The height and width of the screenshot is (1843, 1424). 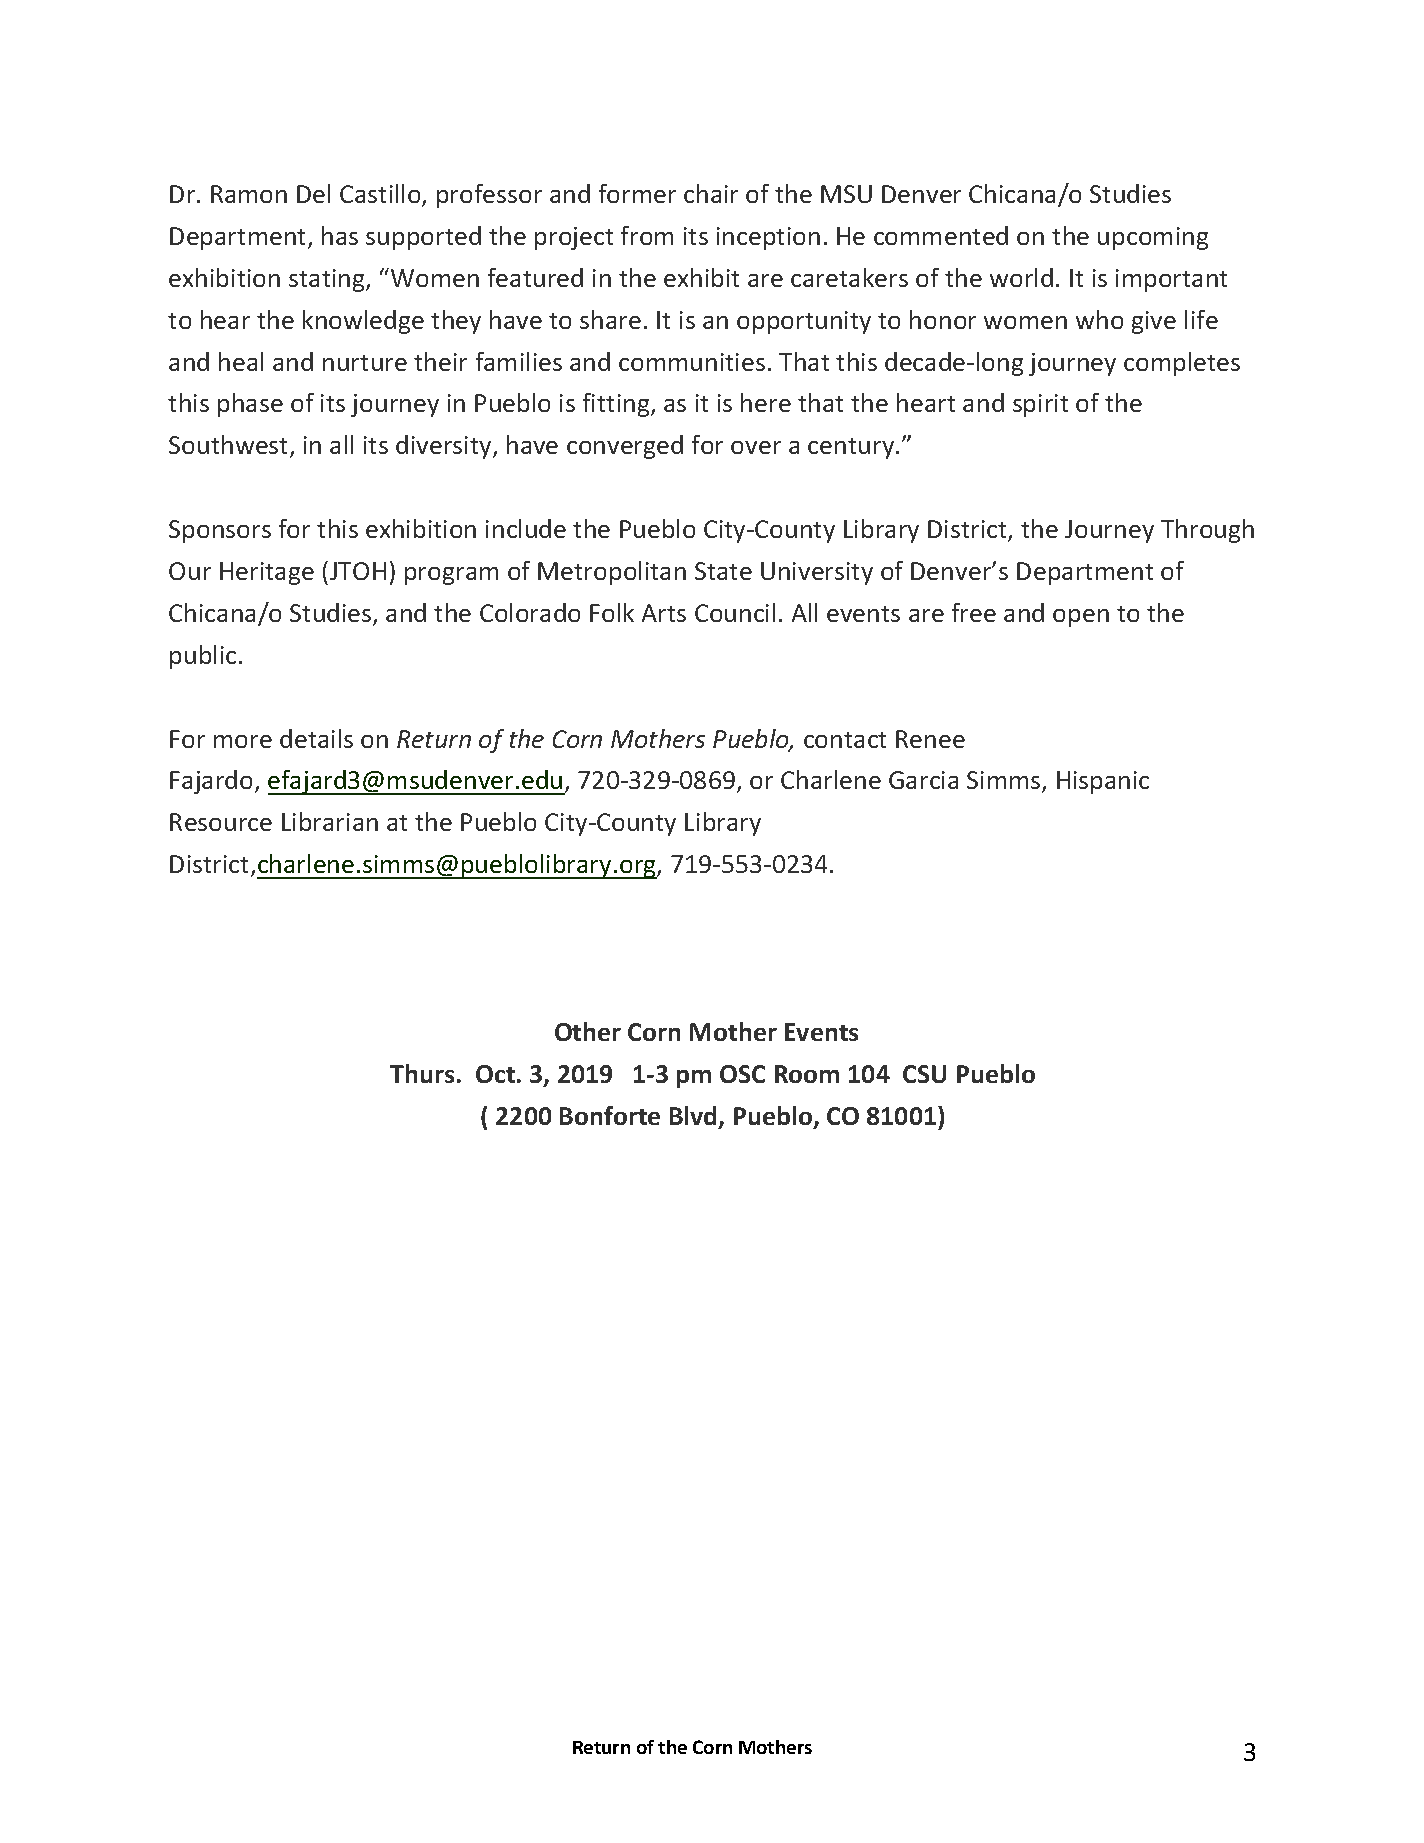 I want to click on Librarian, so click(x=330, y=821).
